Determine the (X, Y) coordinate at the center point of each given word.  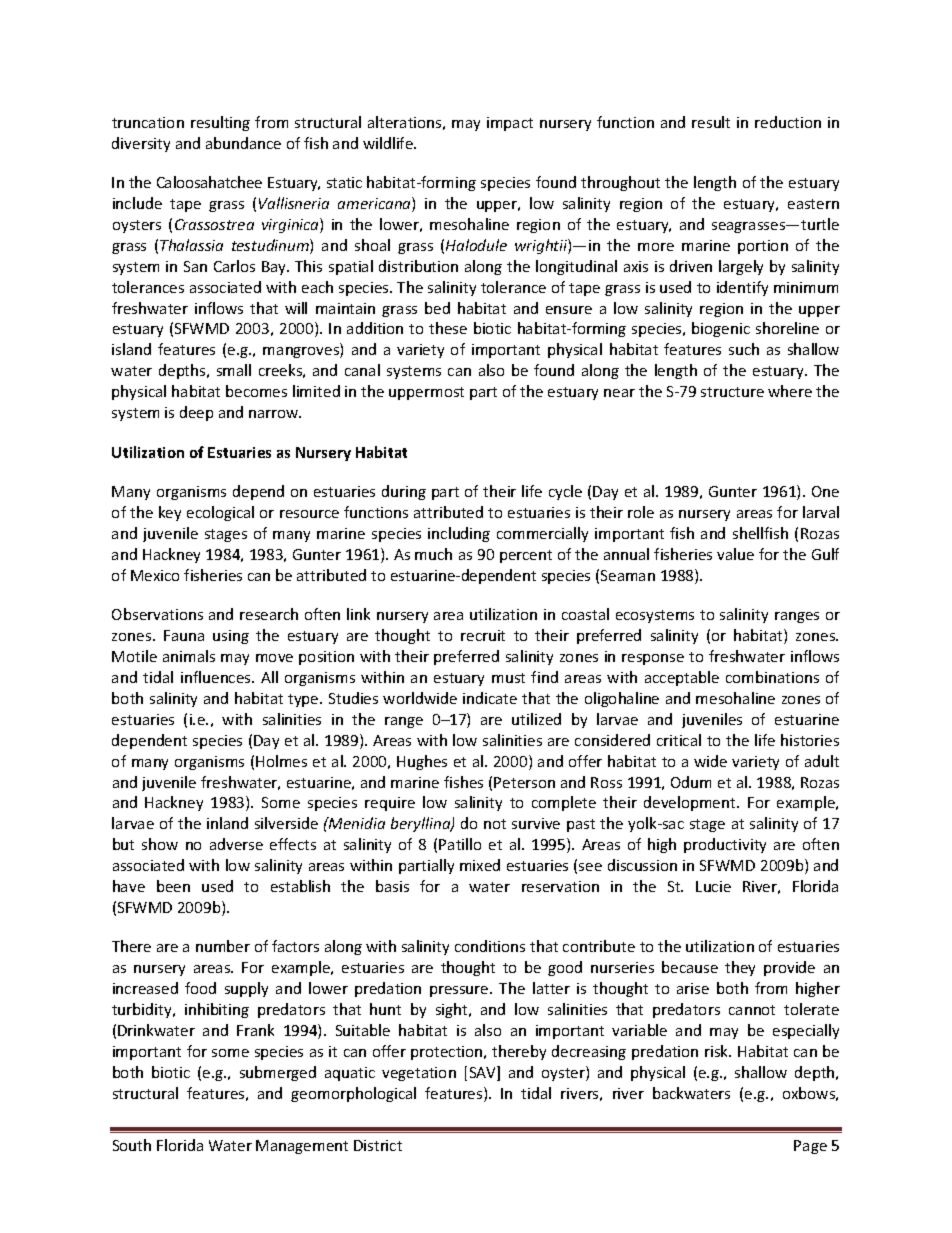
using (231, 637)
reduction (788, 122)
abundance (243, 143)
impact (510, 124)
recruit (483, 635)
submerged (278, 1073)
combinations (772, 677)
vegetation (419, 1074)
